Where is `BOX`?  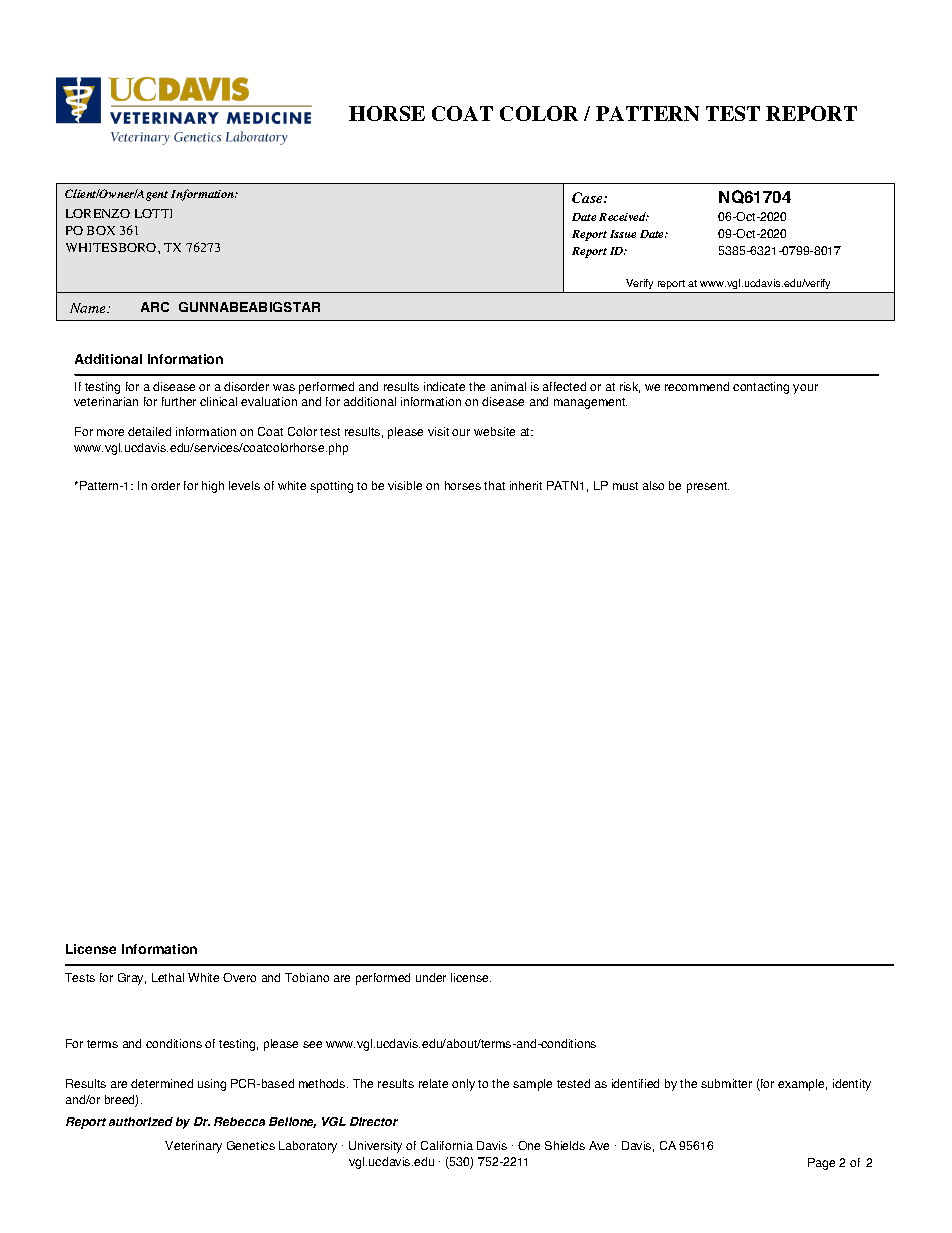
BOX is located at coordinates (101, 230).
